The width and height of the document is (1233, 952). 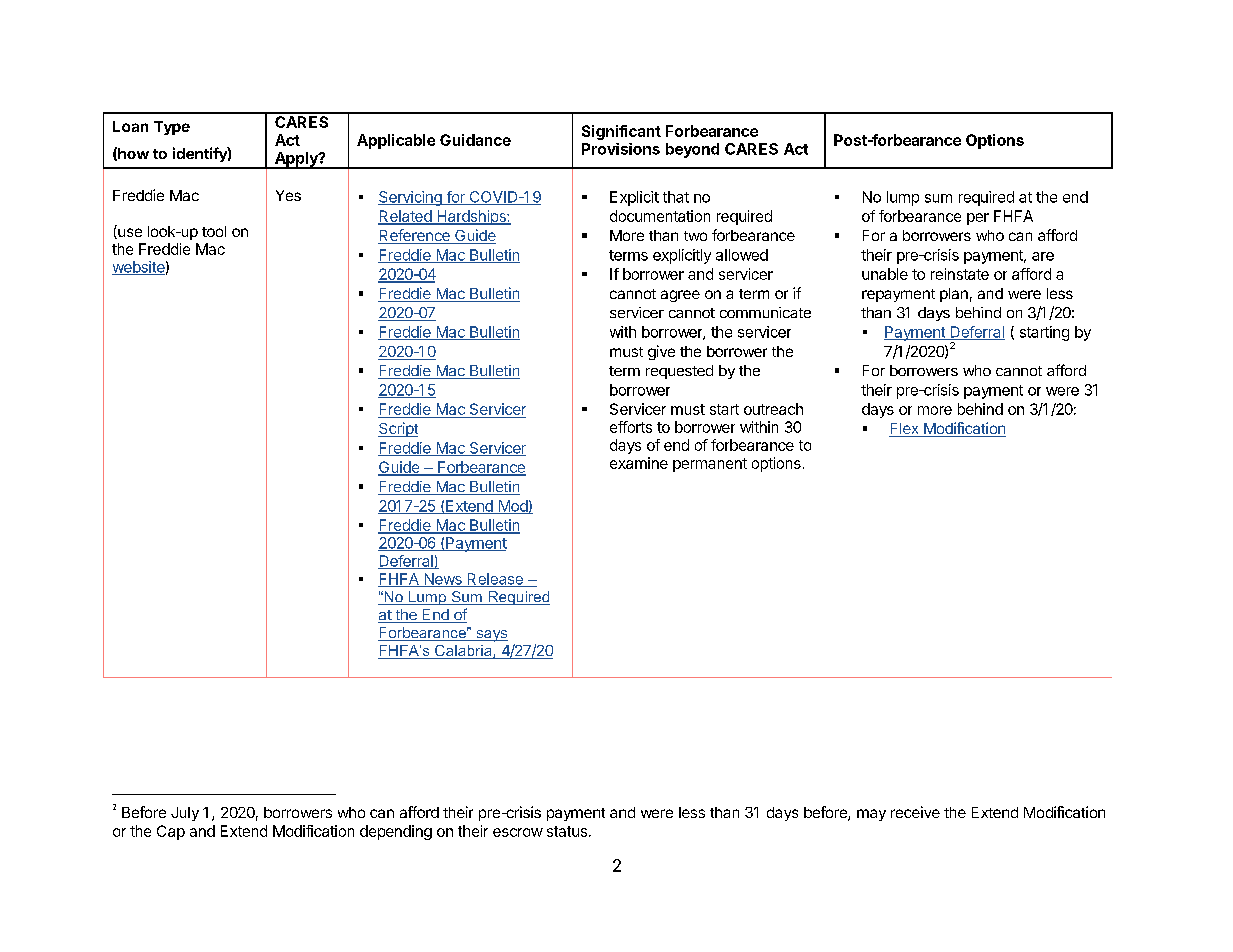 I want to click on says, so click(x=491, y=636).
